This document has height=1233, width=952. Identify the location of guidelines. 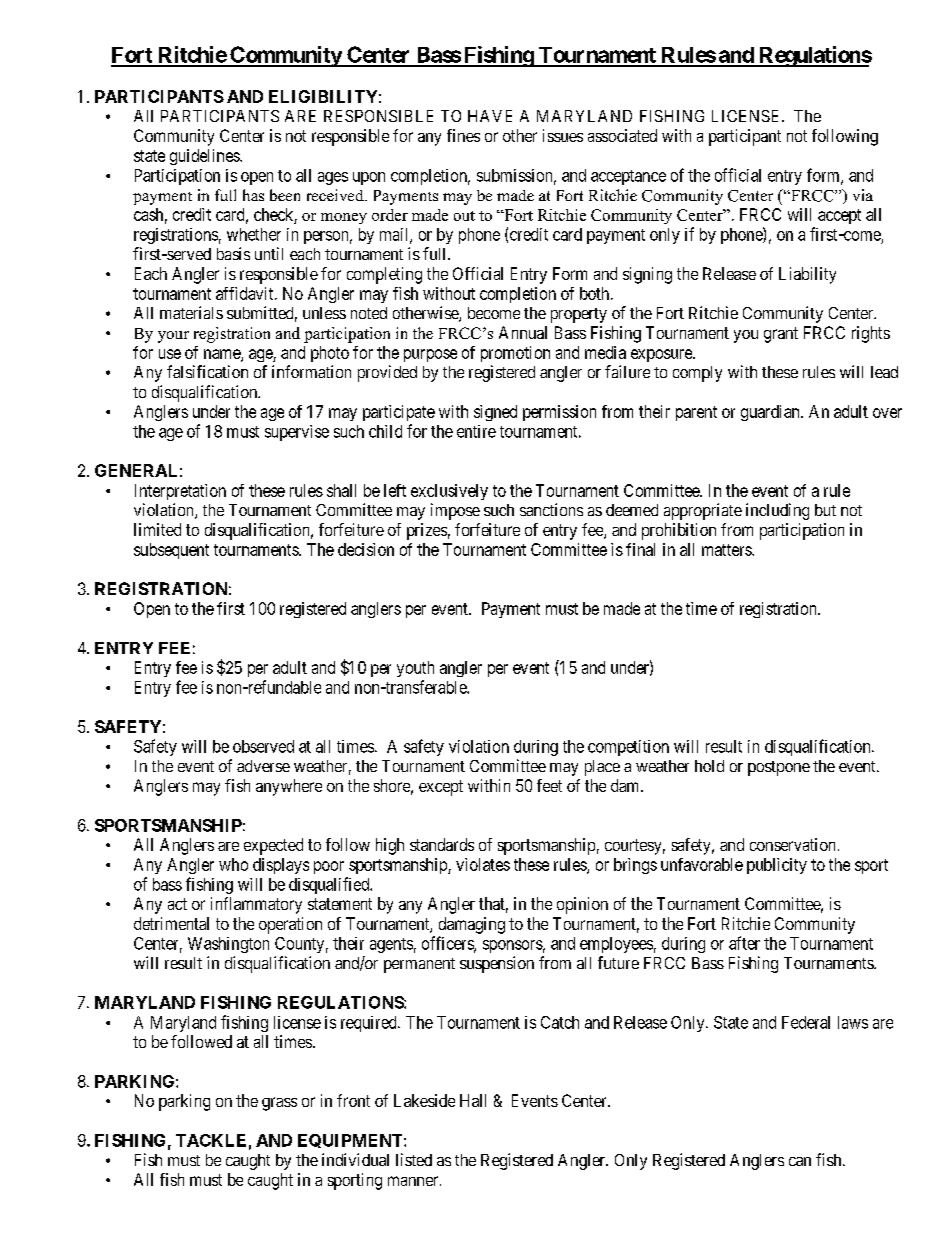
(205, 157).
